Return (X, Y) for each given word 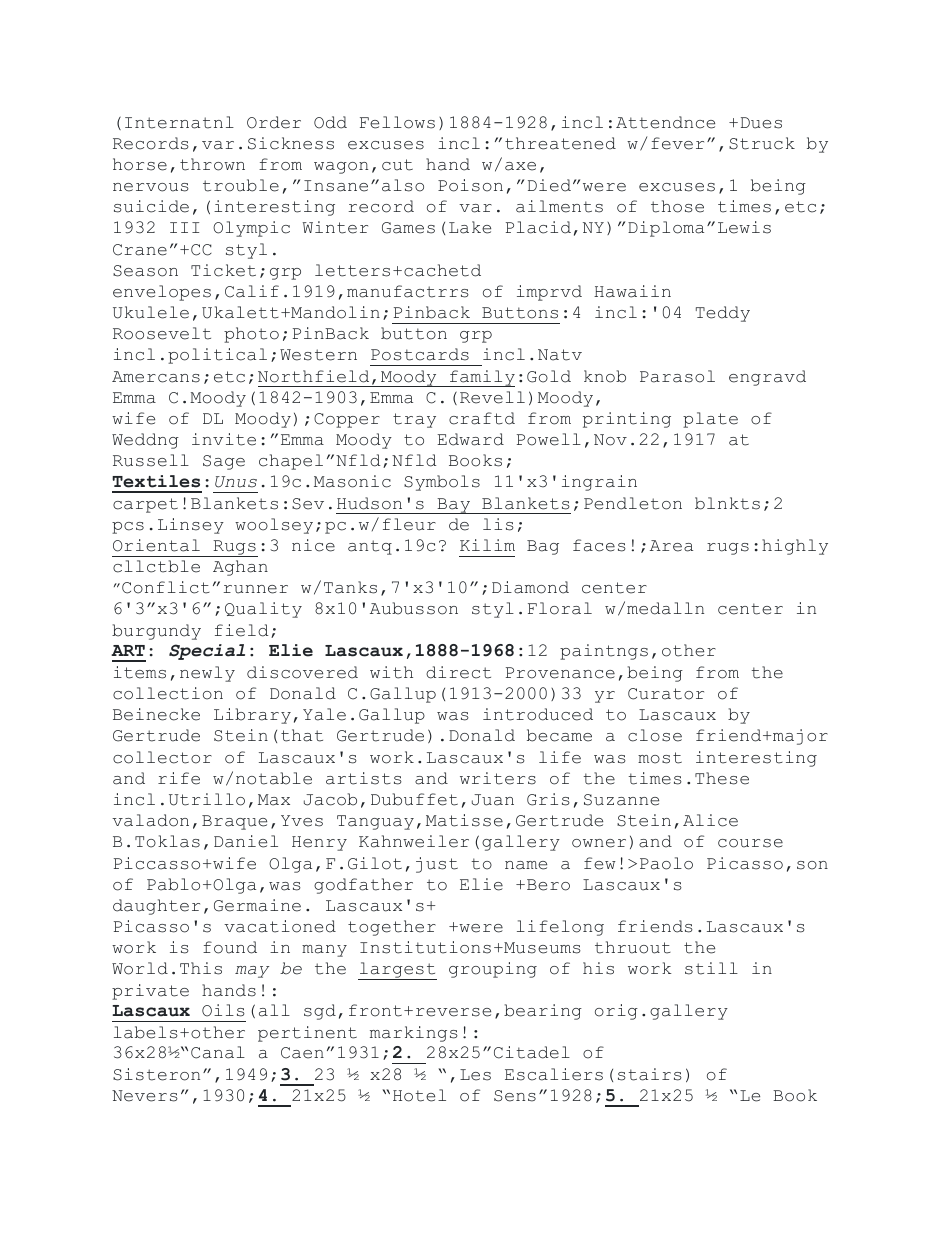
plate (710, 420)
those (677, 206)
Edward (470, 439)
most (660, 758)
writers (498, 778)
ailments (559, 206)
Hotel (419, 1095)
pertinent (307, 1034)
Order (274, 122)
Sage (224, 462)
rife (179, 778)
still (711, 968)
